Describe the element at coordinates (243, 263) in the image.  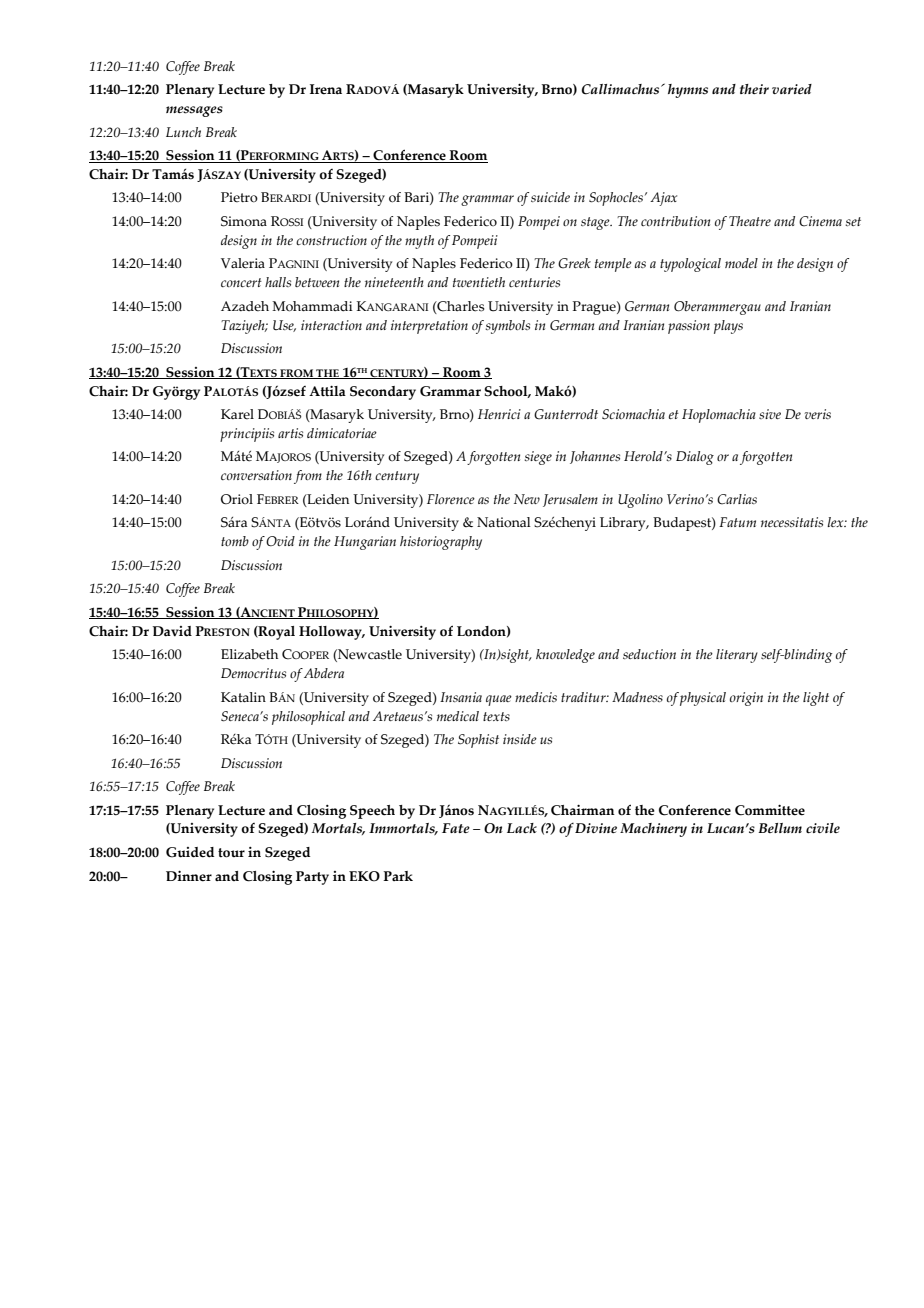
I see `Valeria` at that location.
